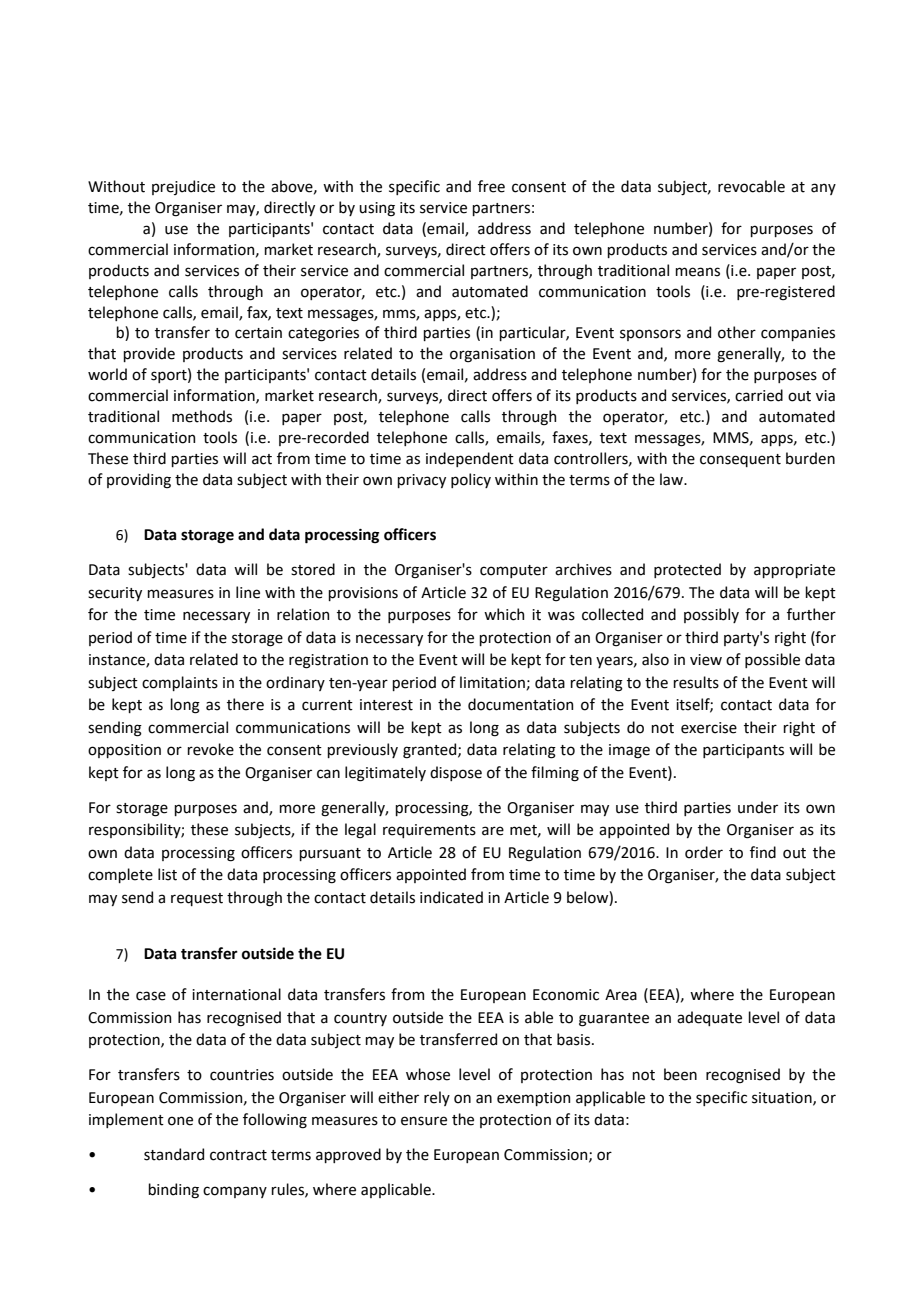  I want to click on complaints, so click(180, 683).
